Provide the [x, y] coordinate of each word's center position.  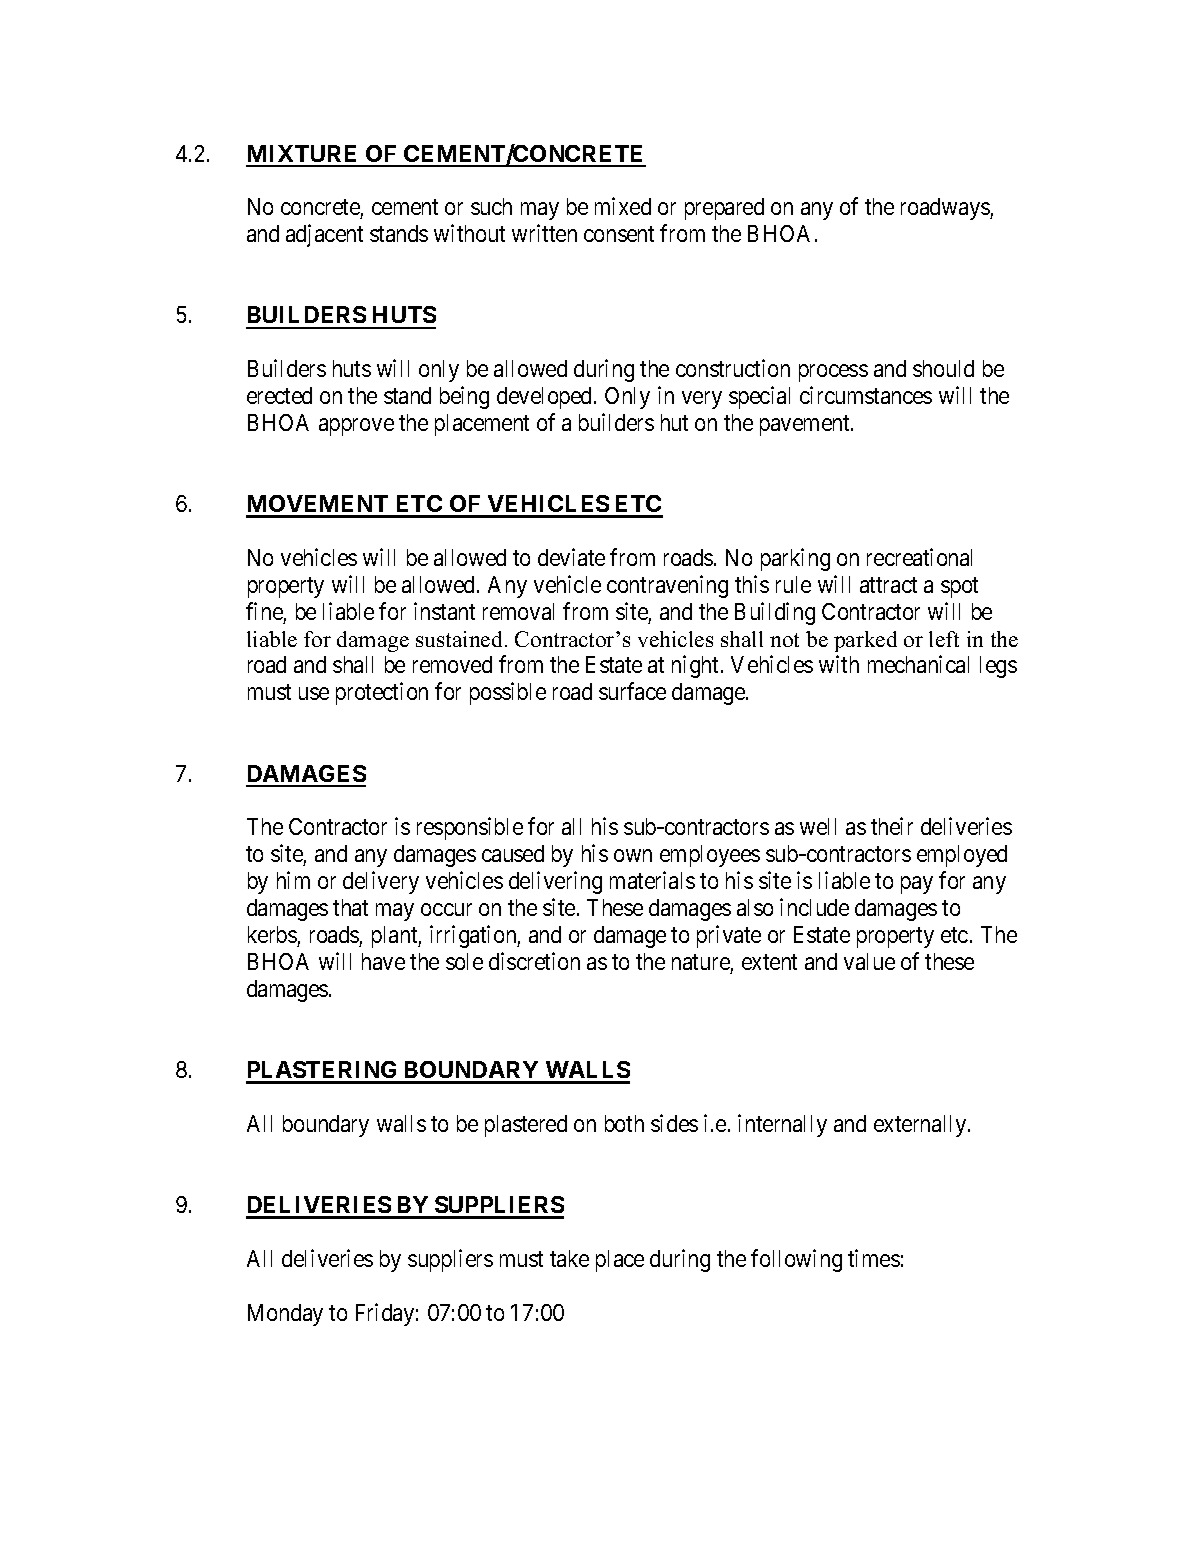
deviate [571, 557]
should [943, 368]
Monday [285, 1315]
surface [632, 691]
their [892, 826]
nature [701, 962]
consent [619, 234]
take [569, 1258]
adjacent [324, 235]
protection [382, 693]
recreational [919, 557]
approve [356, 427]
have [383, 961]
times [874, 1258]
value [869, 961]
